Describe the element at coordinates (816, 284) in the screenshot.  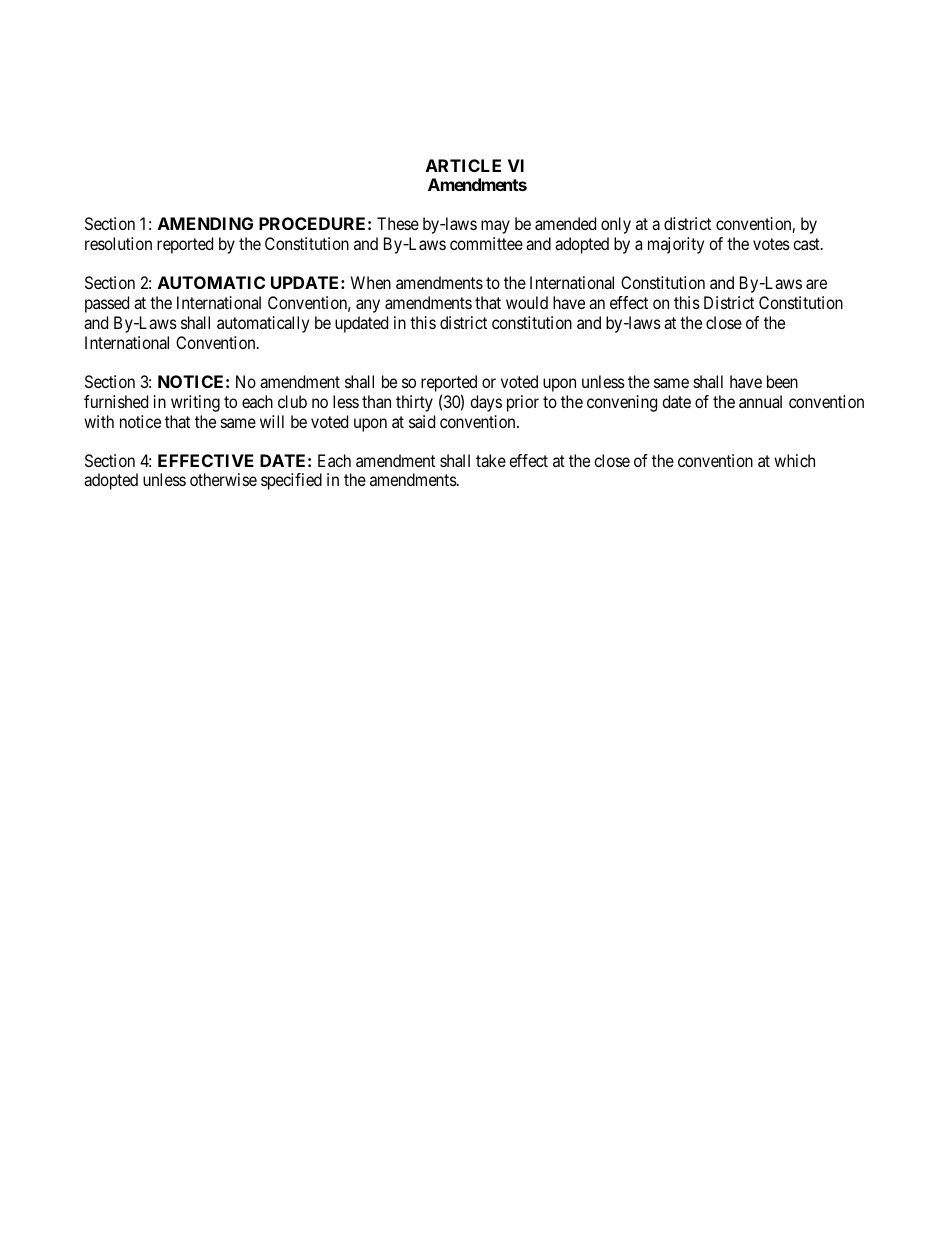
I see `are` at that location.
